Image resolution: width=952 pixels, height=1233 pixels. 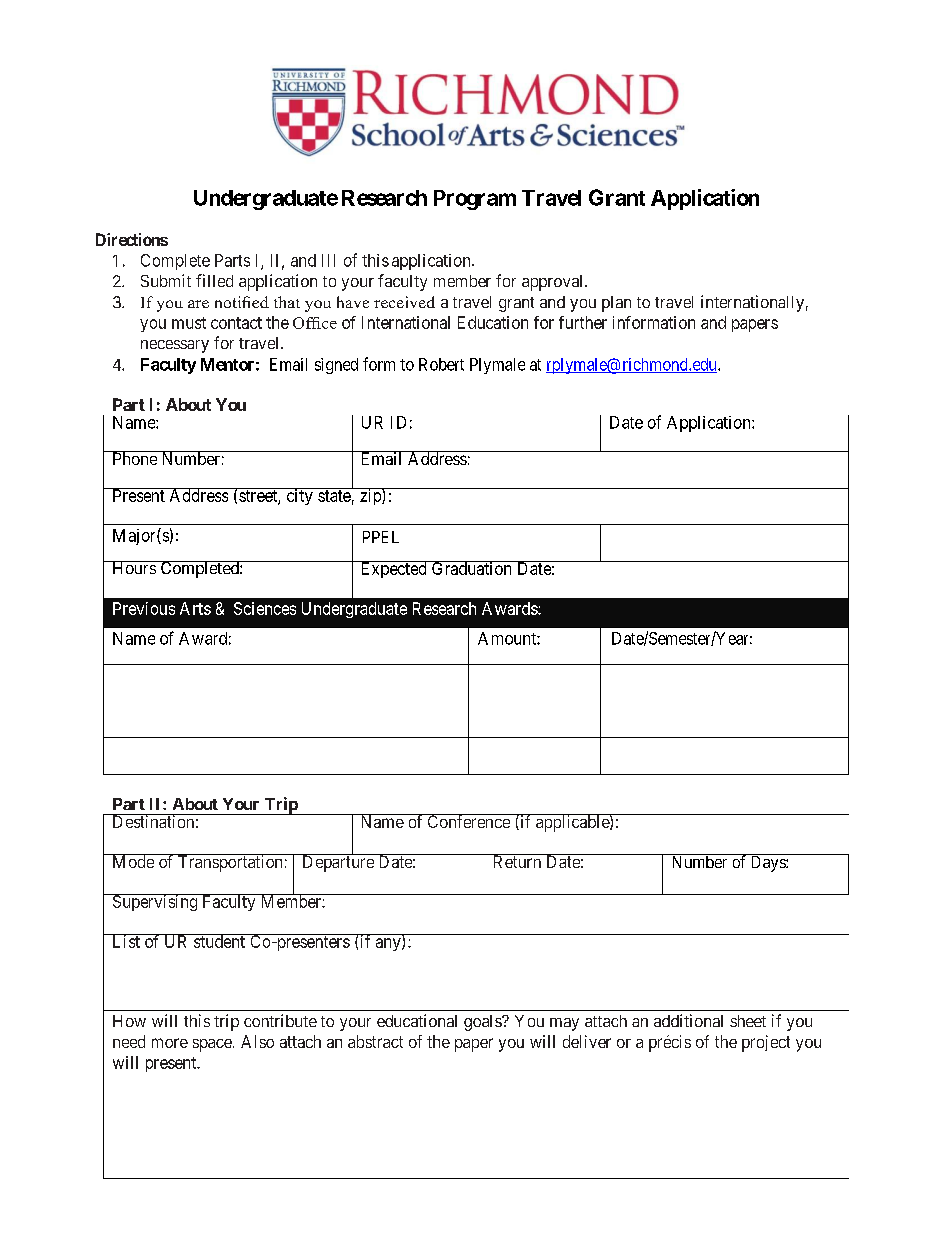 I want to click on plan, so click(x=616, y=304).
